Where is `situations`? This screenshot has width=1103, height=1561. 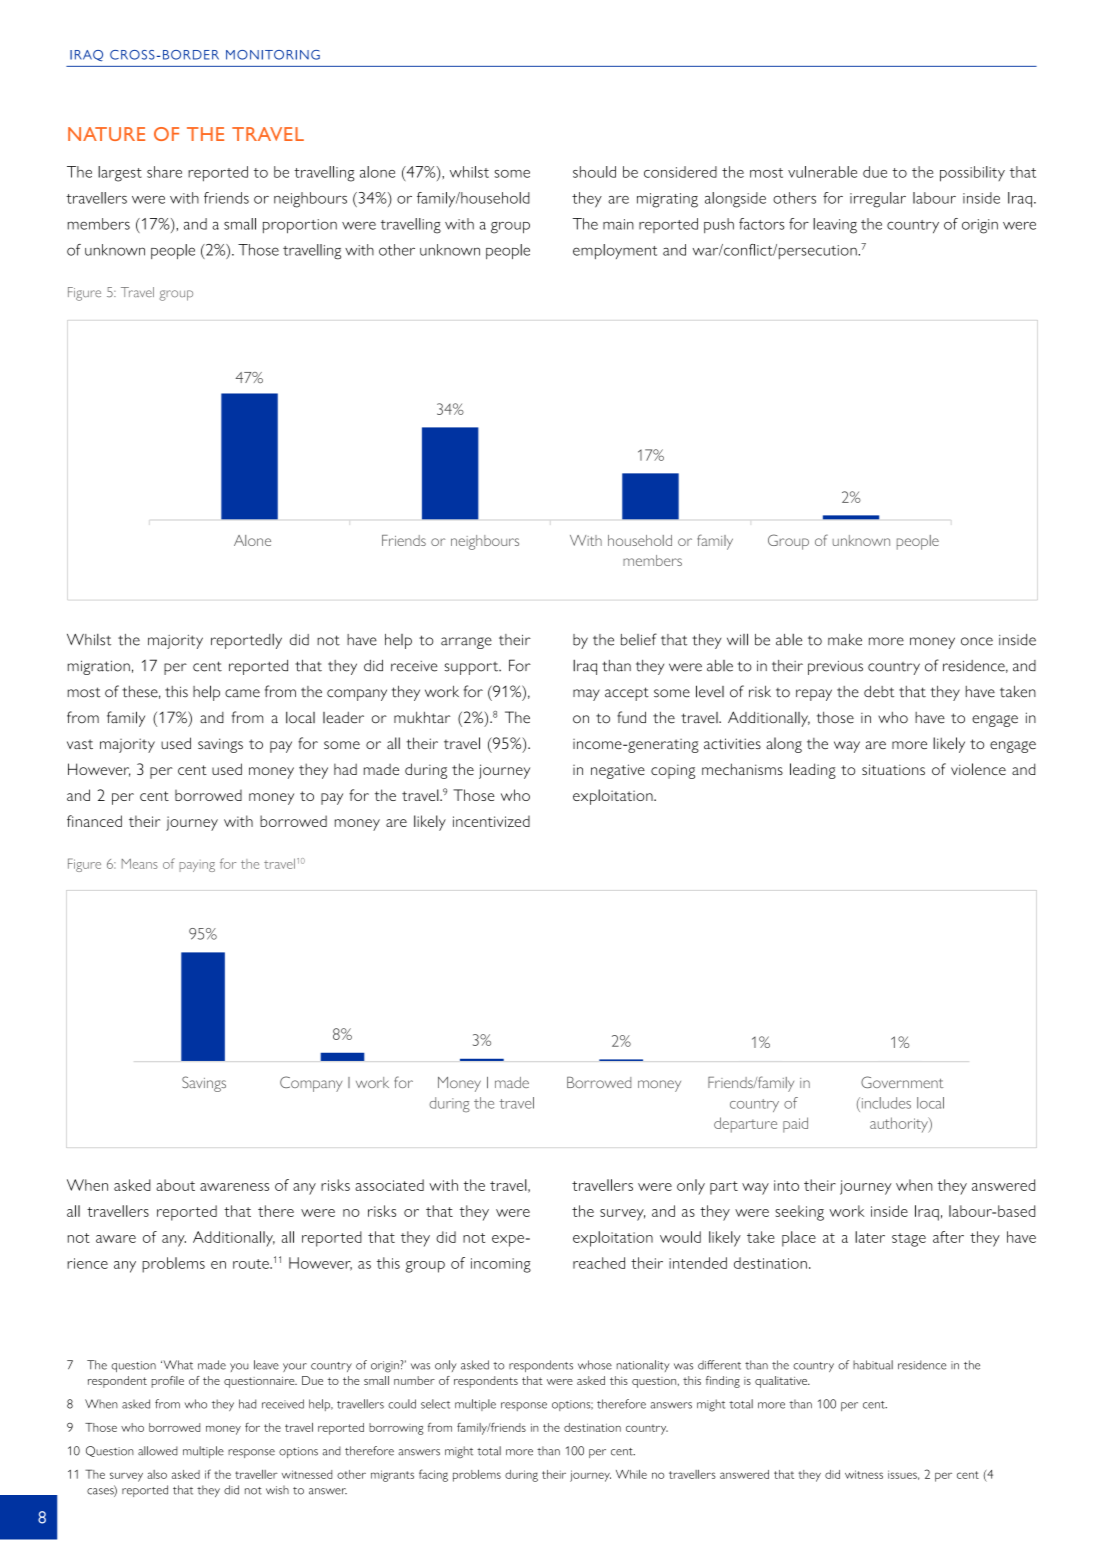 situations is located at coordinates (893, 769).
